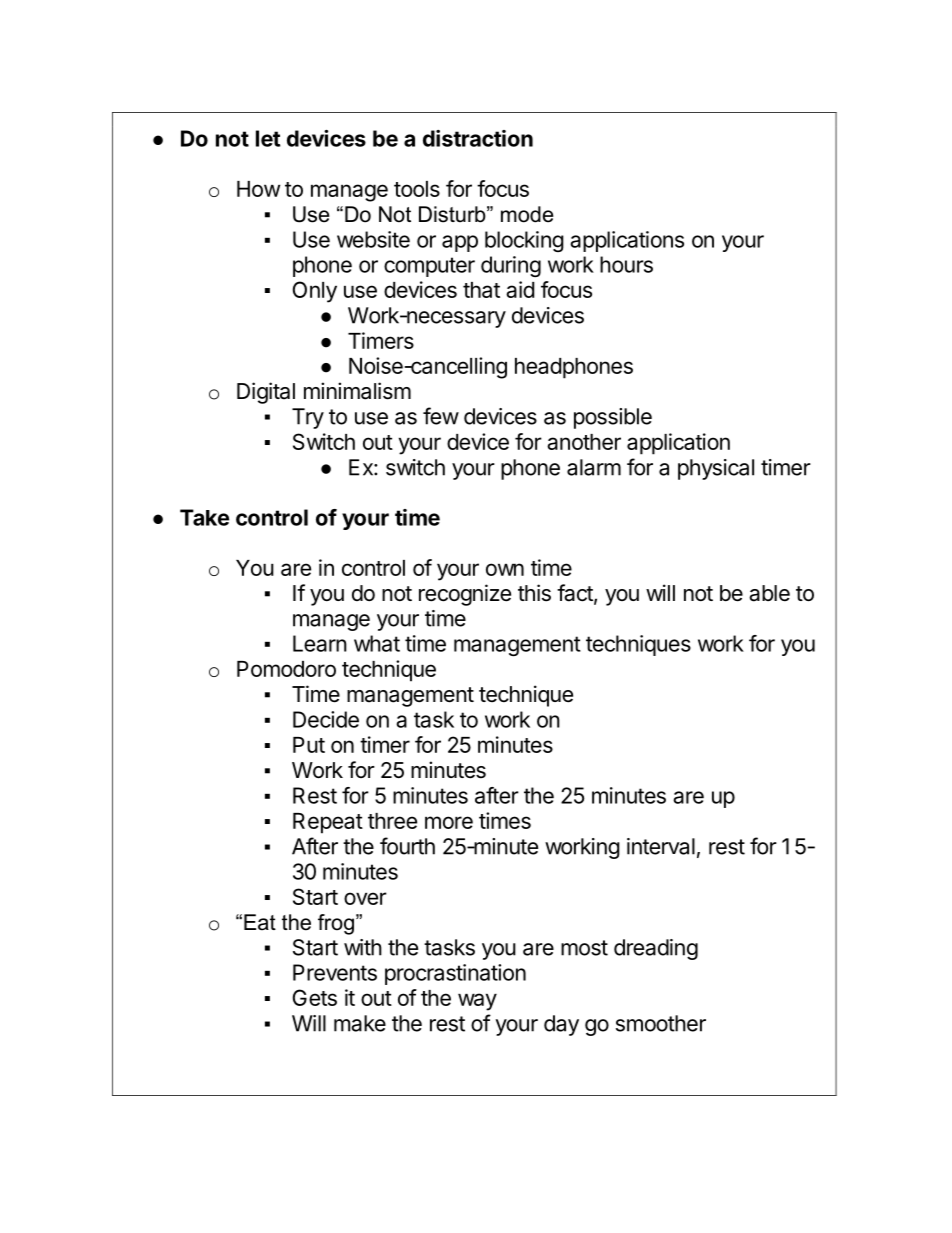 The height and width of the page is (1233, 952). Describe the element at coordinates (769, 593) in the page. I see `able` at that location.
